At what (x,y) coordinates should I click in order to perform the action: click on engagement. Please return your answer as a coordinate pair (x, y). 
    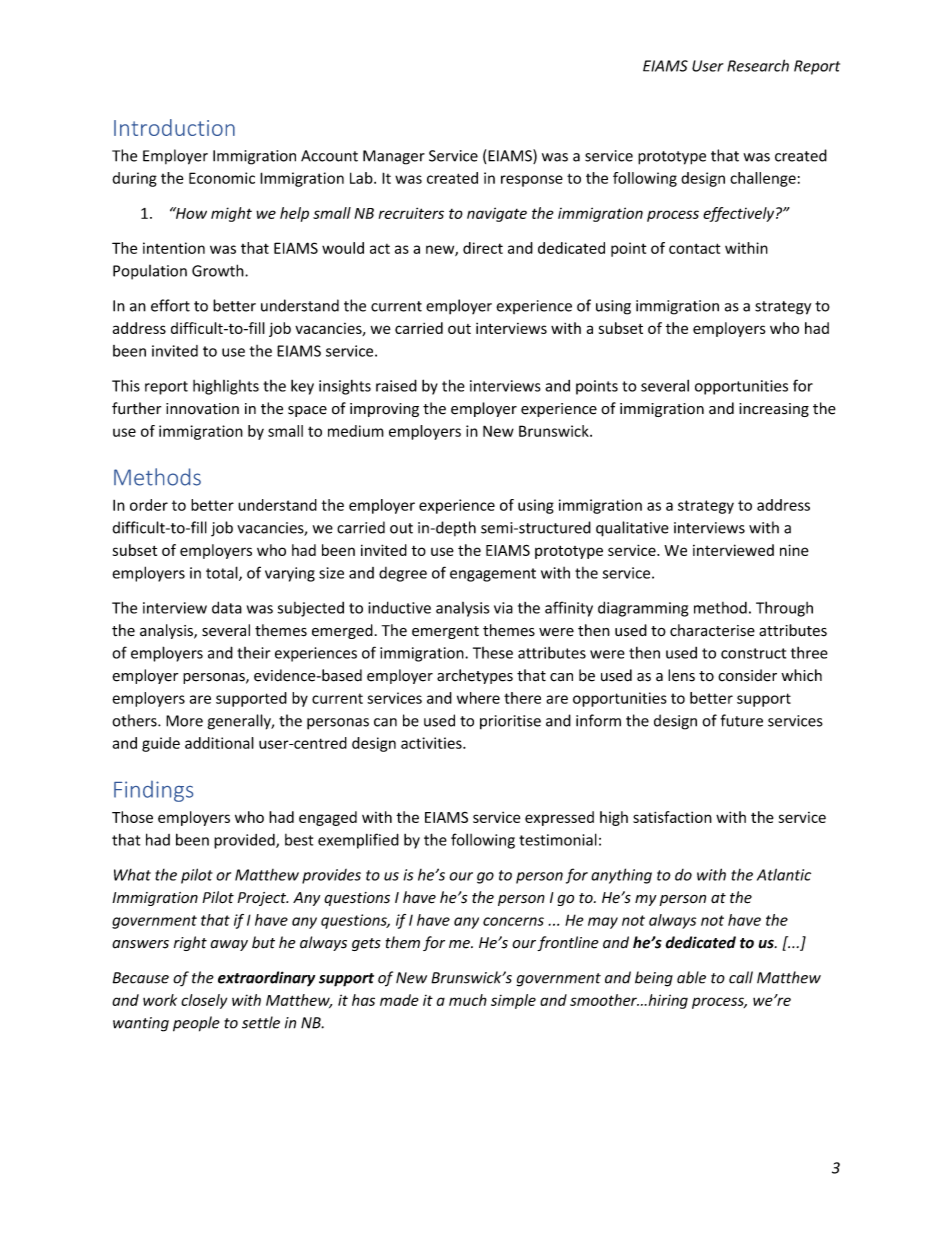
    Looking at the image, I should click on (493, 575).
